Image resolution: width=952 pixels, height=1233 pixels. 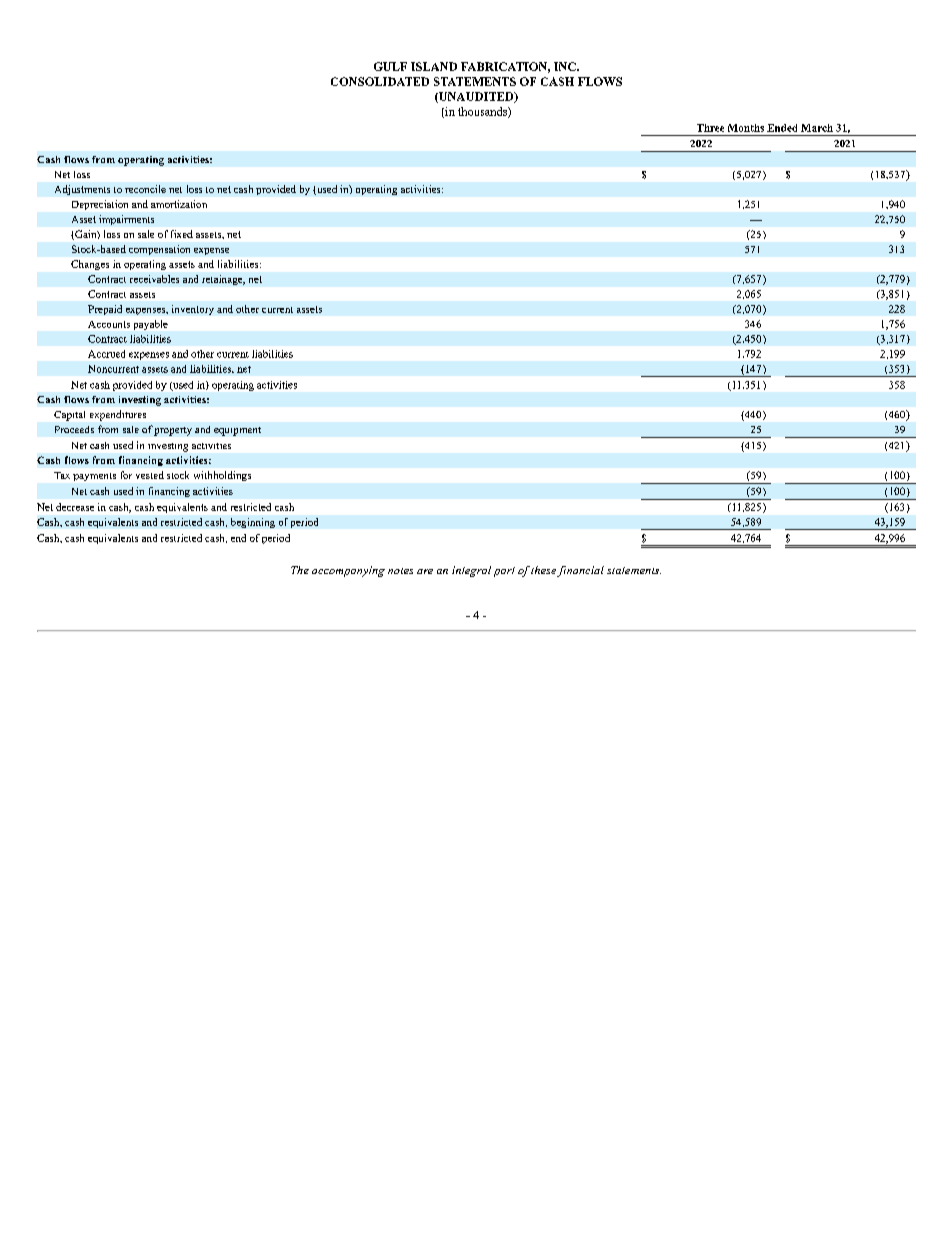 I want to click on are, so click(x=425, y=571).
